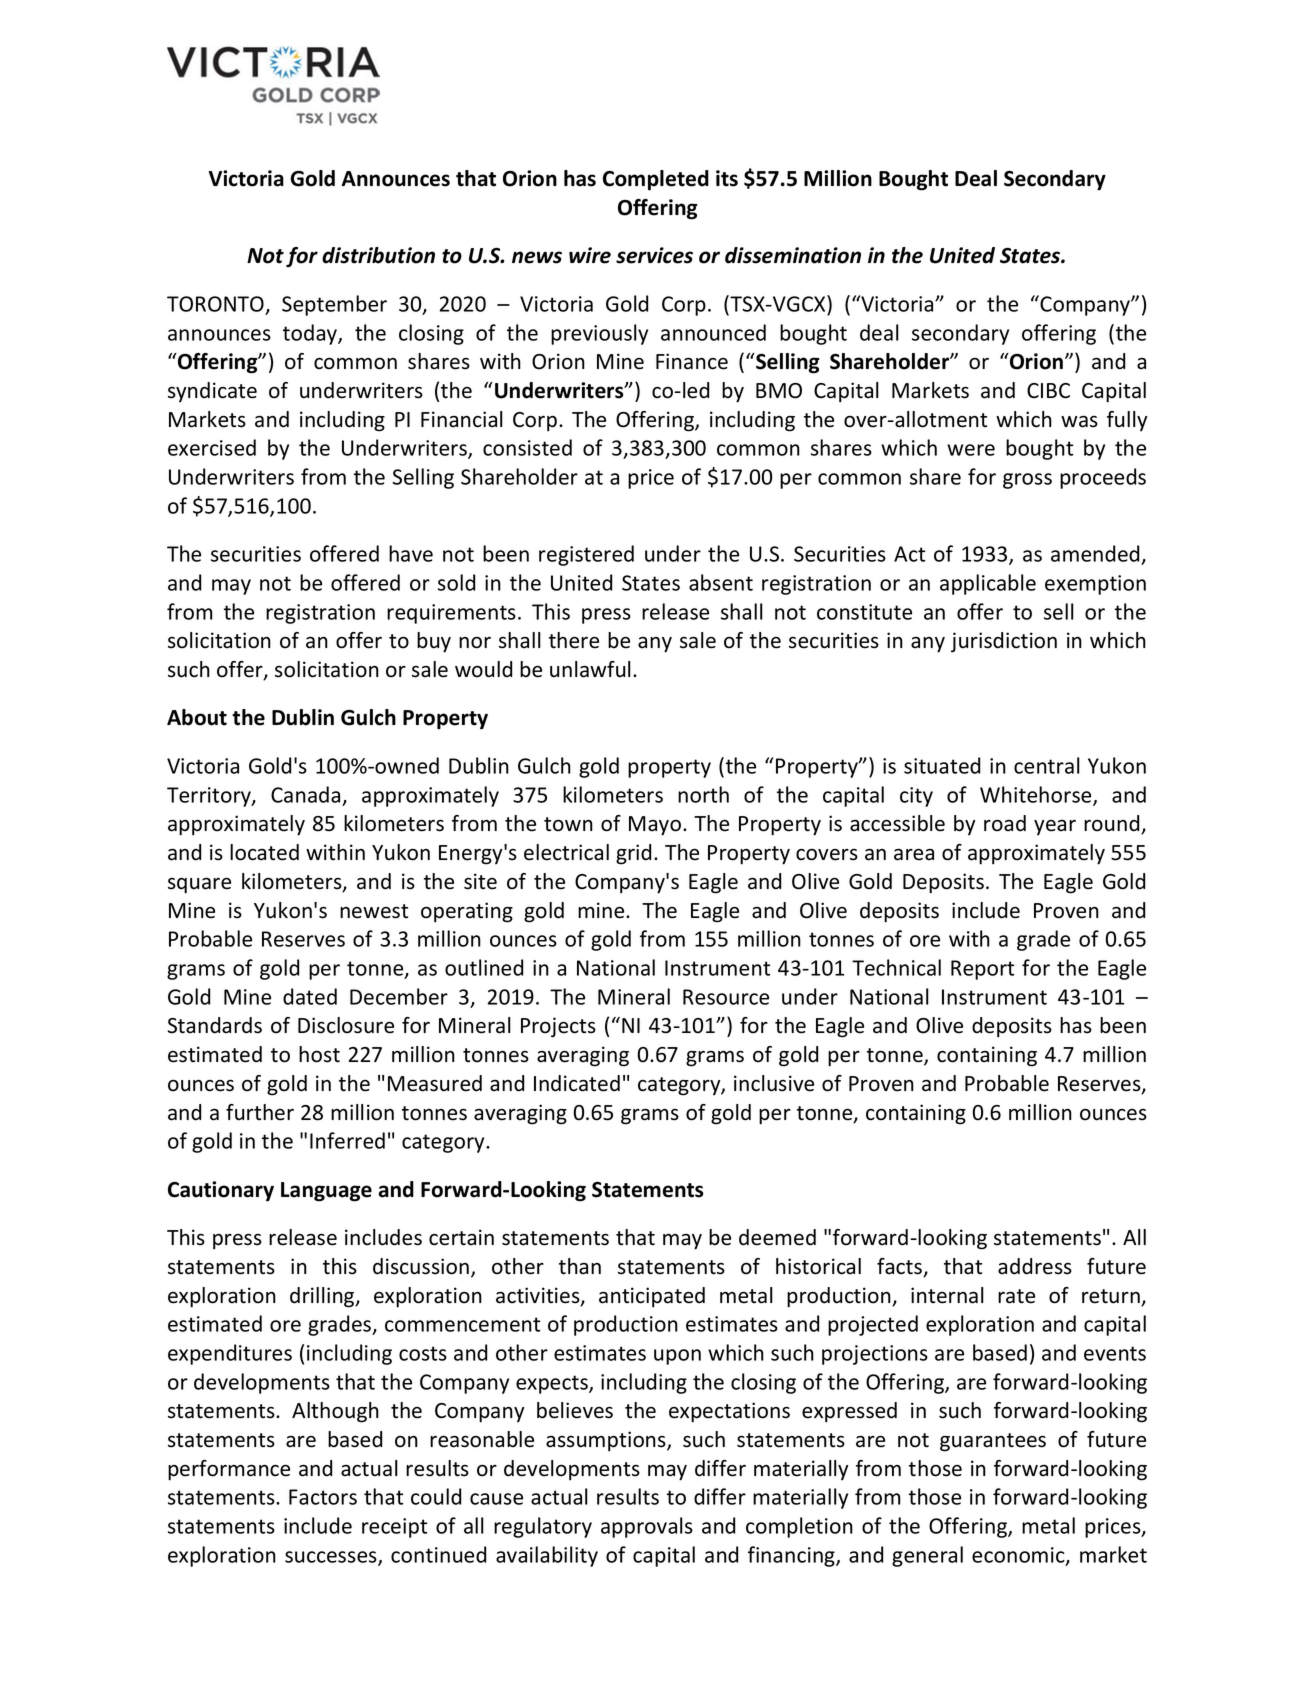 This image has height=1702, width=1315. Describe the element at coordinates (305, 794) in the image. I see `Canada` at that location.
